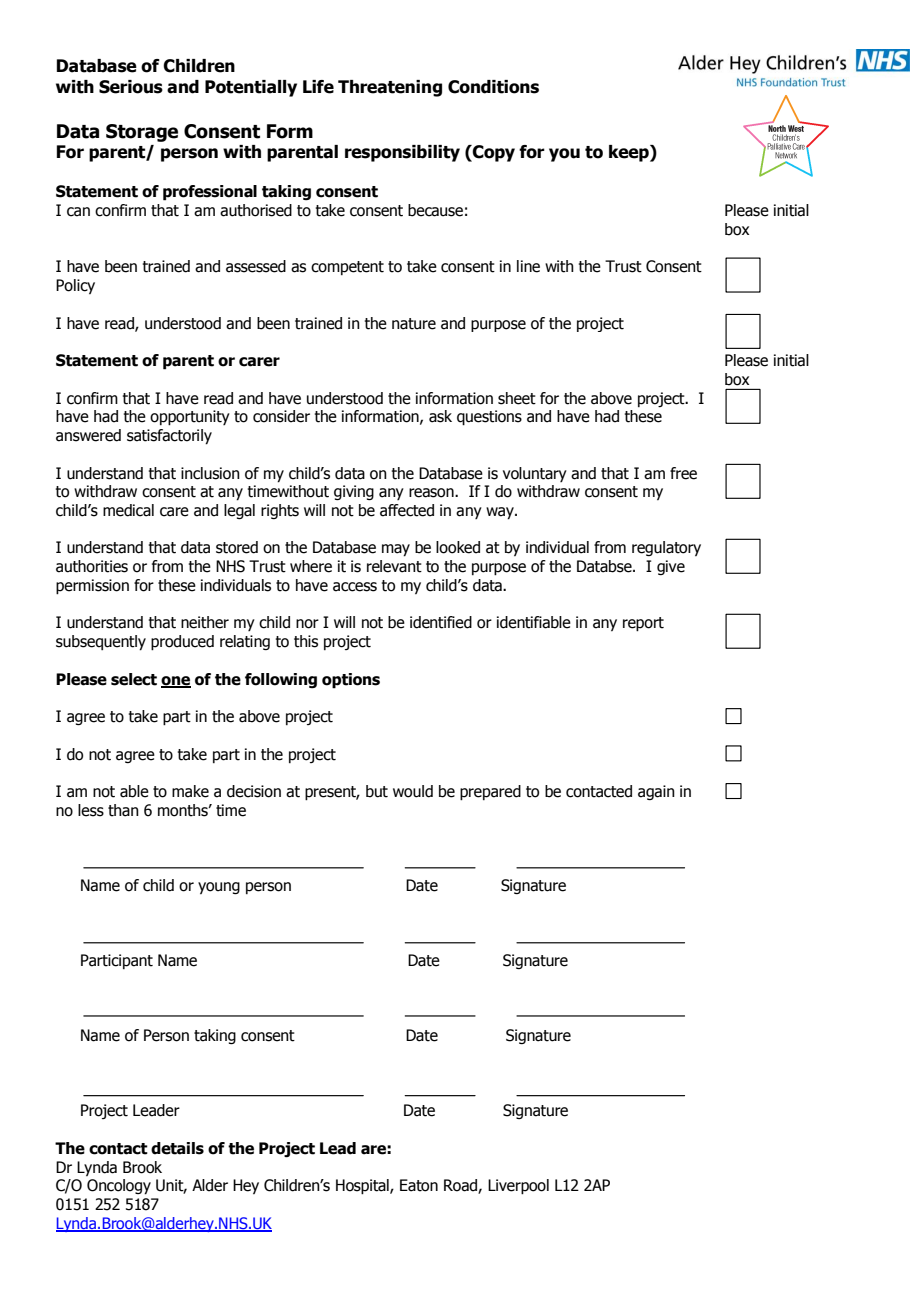  What do you see at coordinates (377, 791) in the screenshot?
I see `but` at bounding box center [377, 791].
